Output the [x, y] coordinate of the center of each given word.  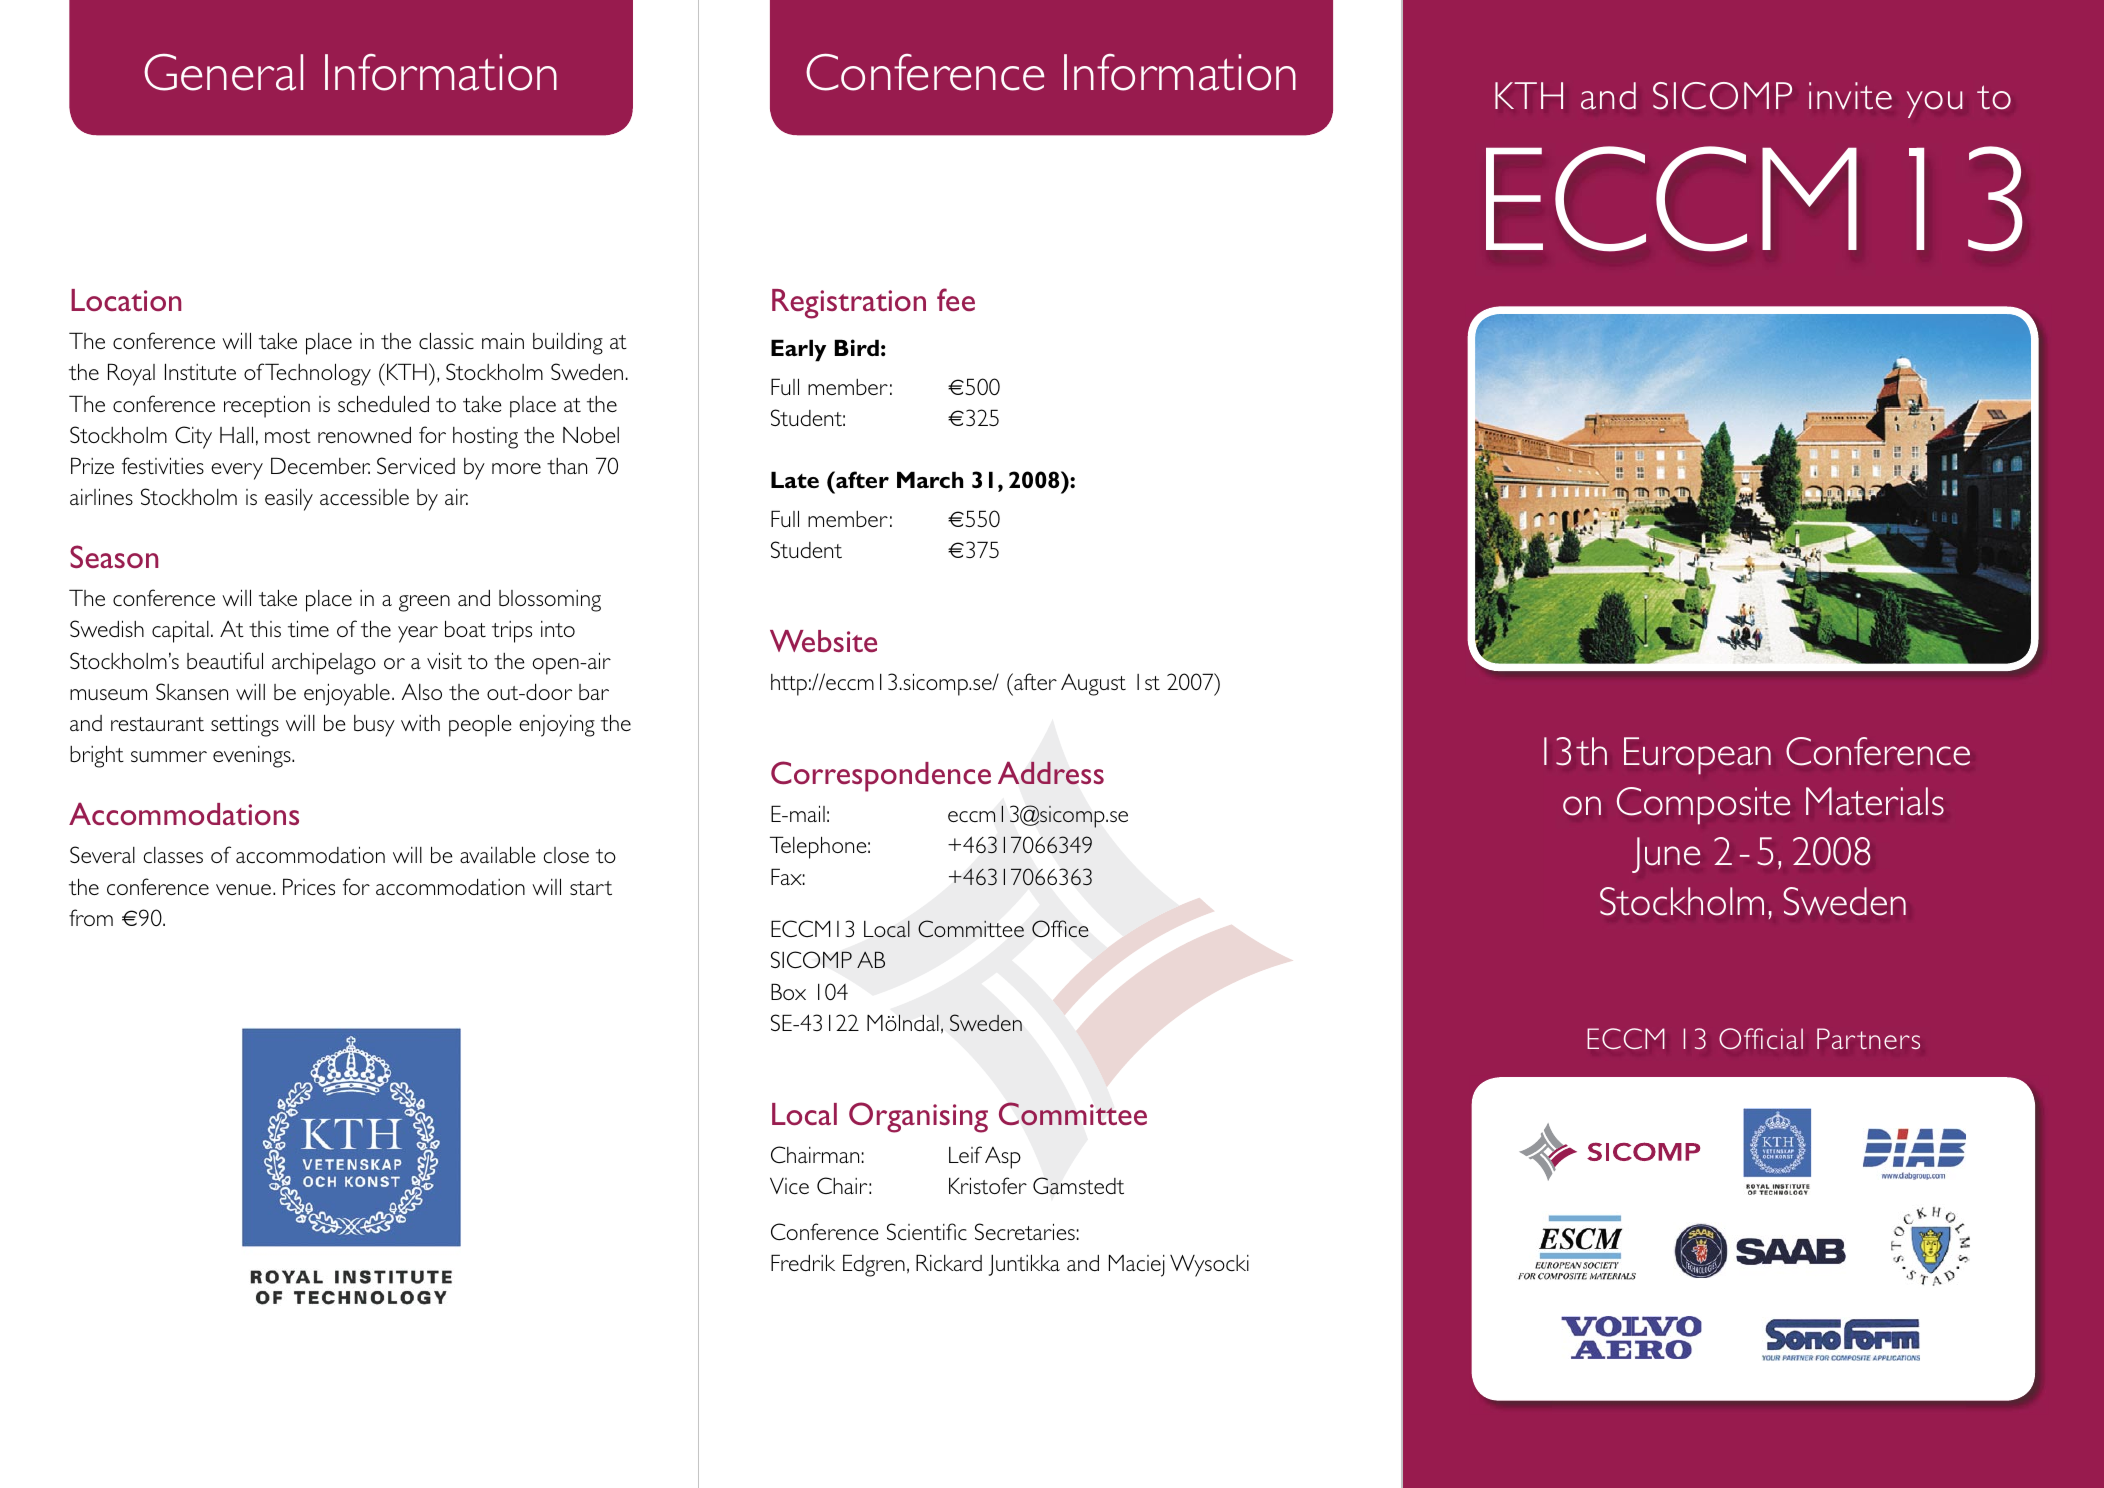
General [223, 72]
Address [1051, 773]
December [320, 465]
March [930, 479]
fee [956, 299]
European [1697, 756]
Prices [309, 886]
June [1666, 855]
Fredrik [803, 1262]
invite [1850, 96]
